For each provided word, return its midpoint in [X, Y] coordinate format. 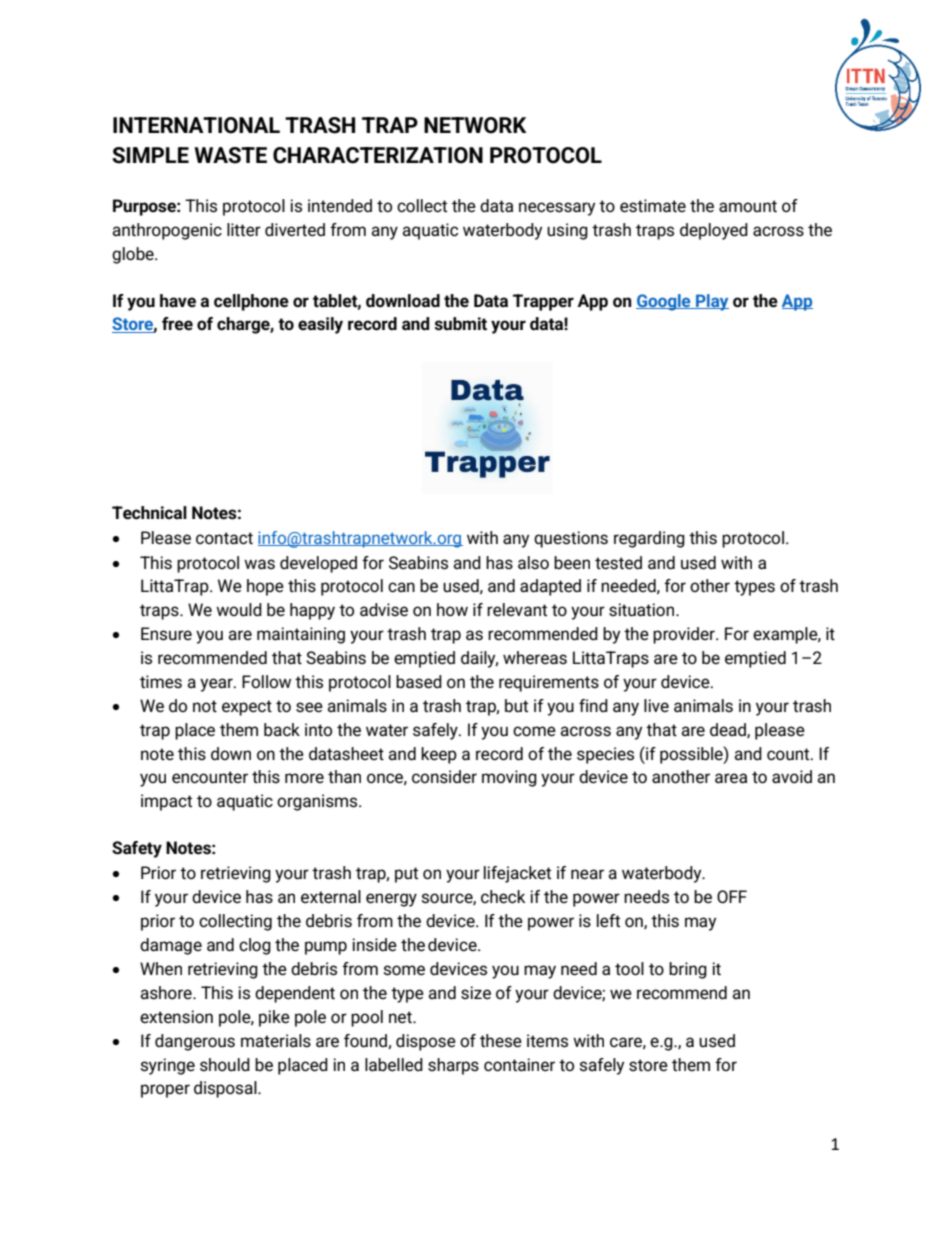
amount [748, 206]
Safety [137, 849]
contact [224, 538]
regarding [649, 539]
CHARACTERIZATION [378, 155]
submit [460, 324]
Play [711, 302]
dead [729, 730]
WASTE [230, 155]
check [503, 897]
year [217, 685]
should [225, 1065]
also [533, 563]
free [177, 324]
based [419, 682]
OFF [732, 897]
